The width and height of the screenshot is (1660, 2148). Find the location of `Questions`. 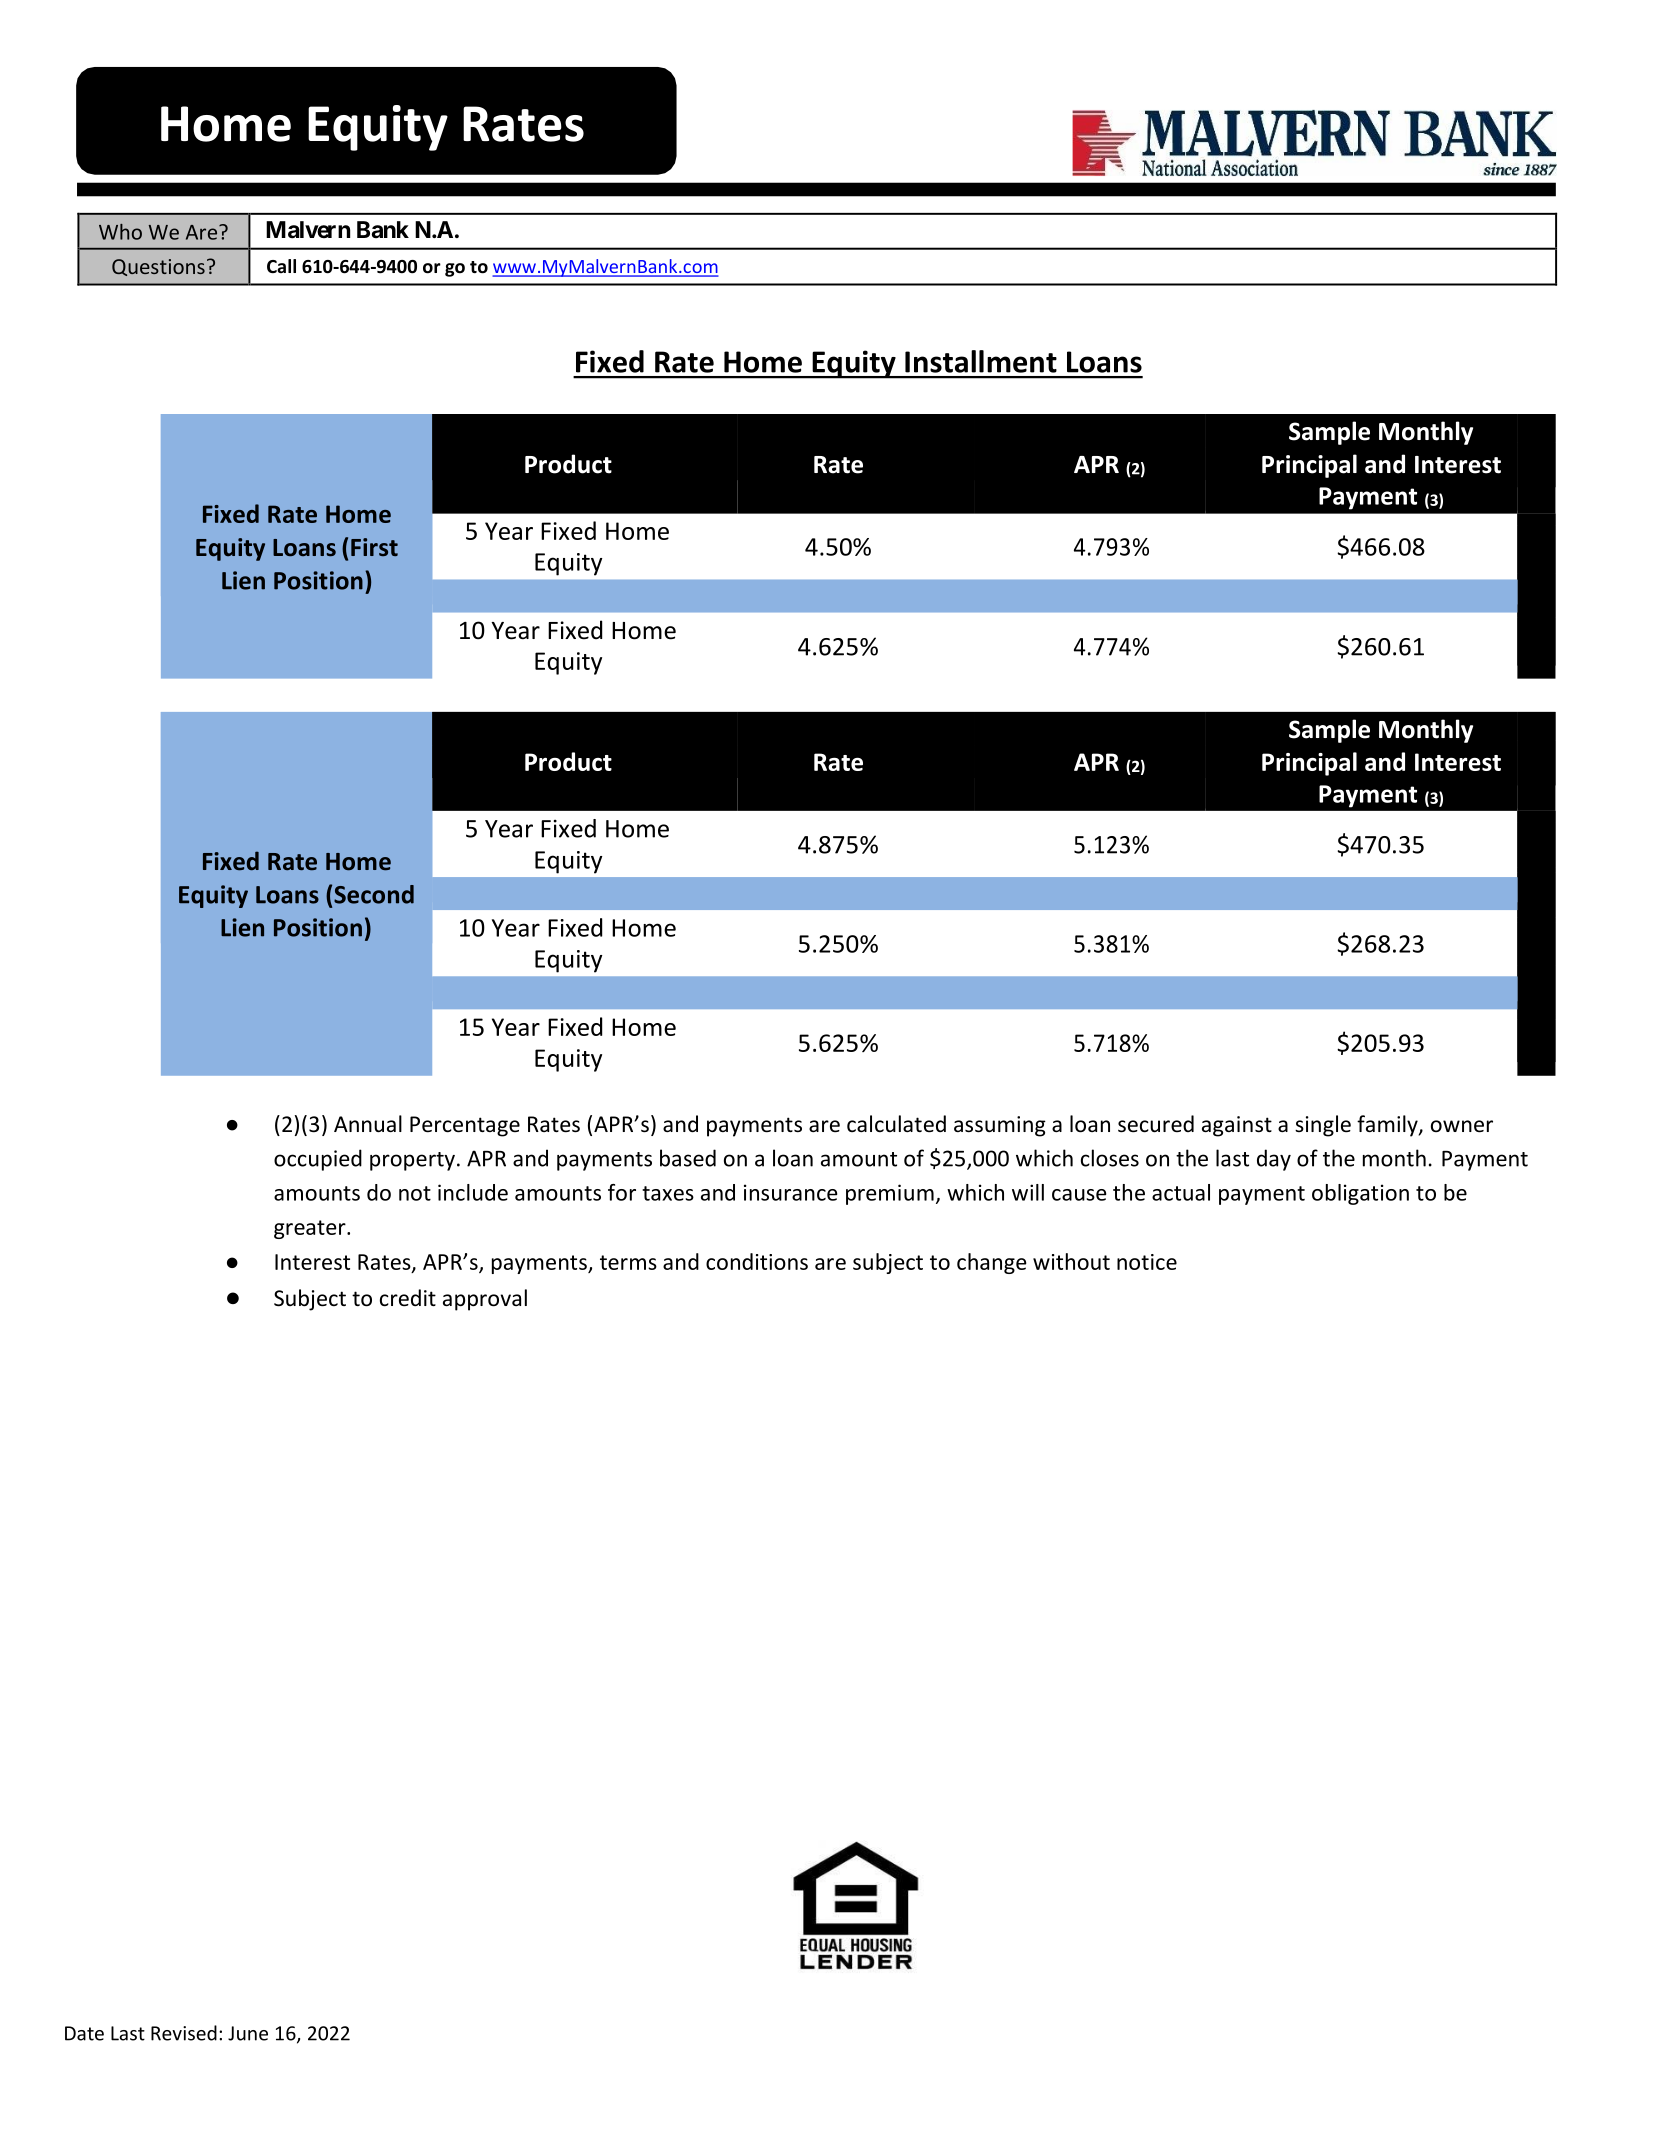

Questions is located at coordinates (158, 267).
